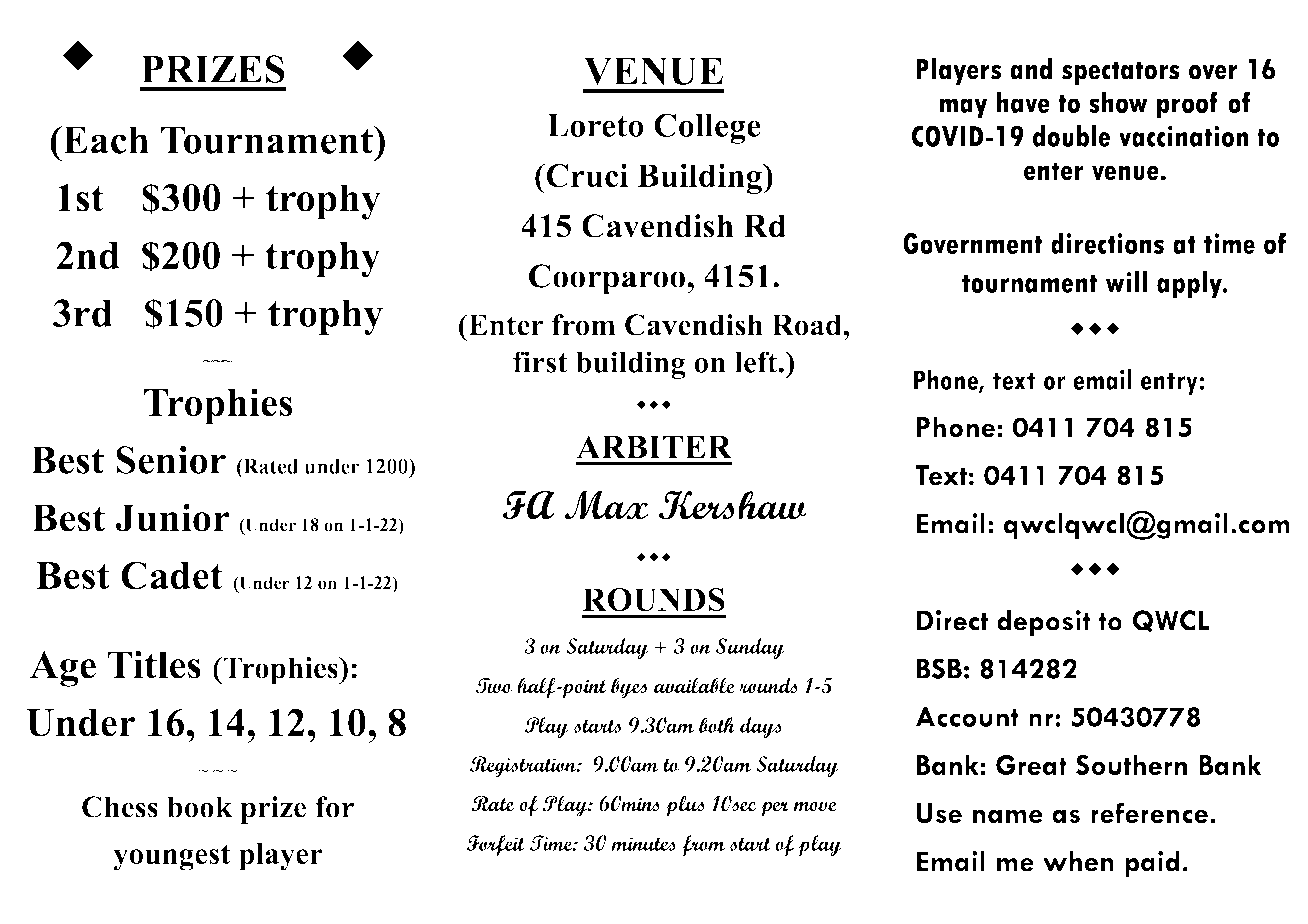 This image has width=1308, height=924. I want to click on Loreto, so click(595, 125).
